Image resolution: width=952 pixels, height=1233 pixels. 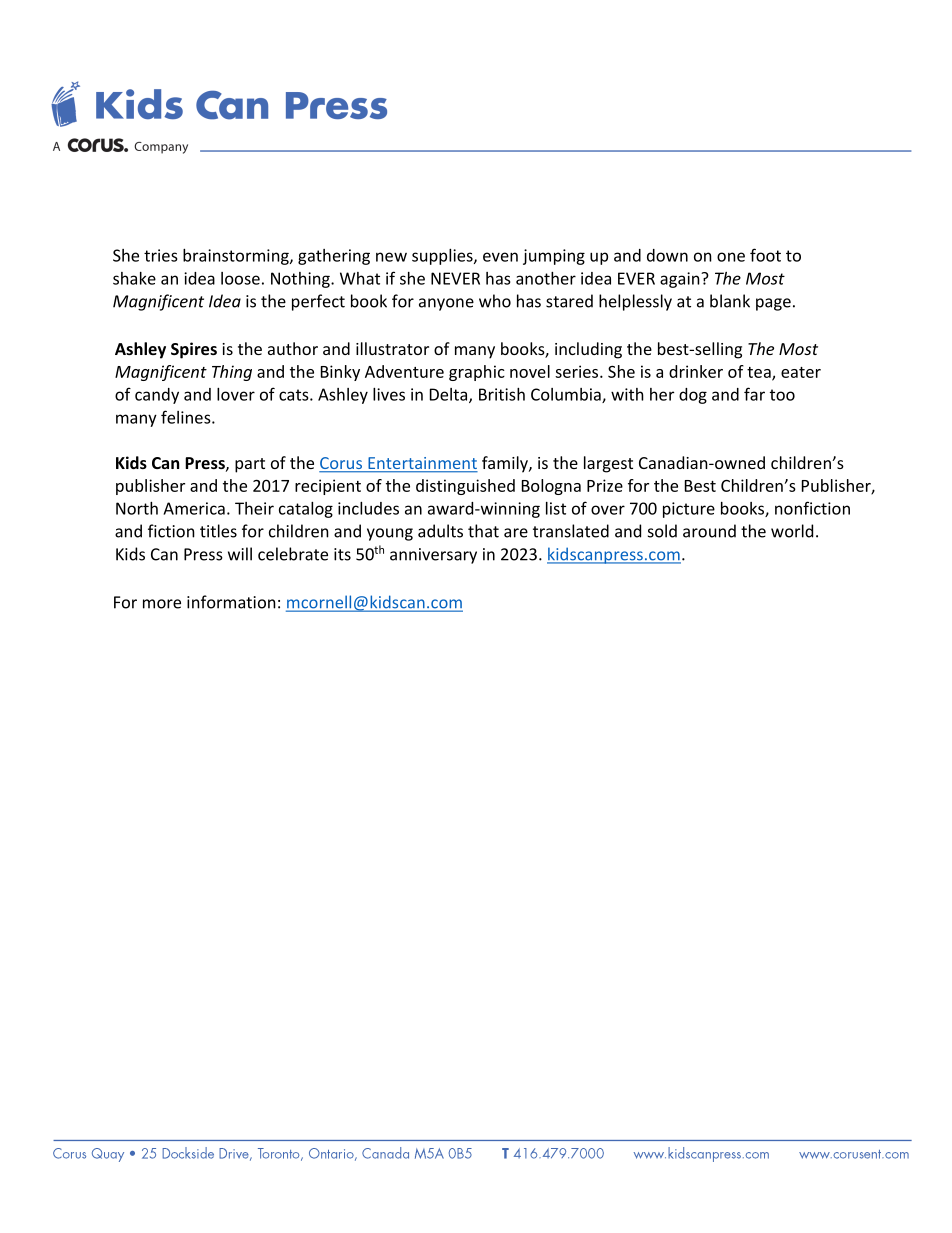 I want to click on brainstorming, so click(x=237, y=257).
